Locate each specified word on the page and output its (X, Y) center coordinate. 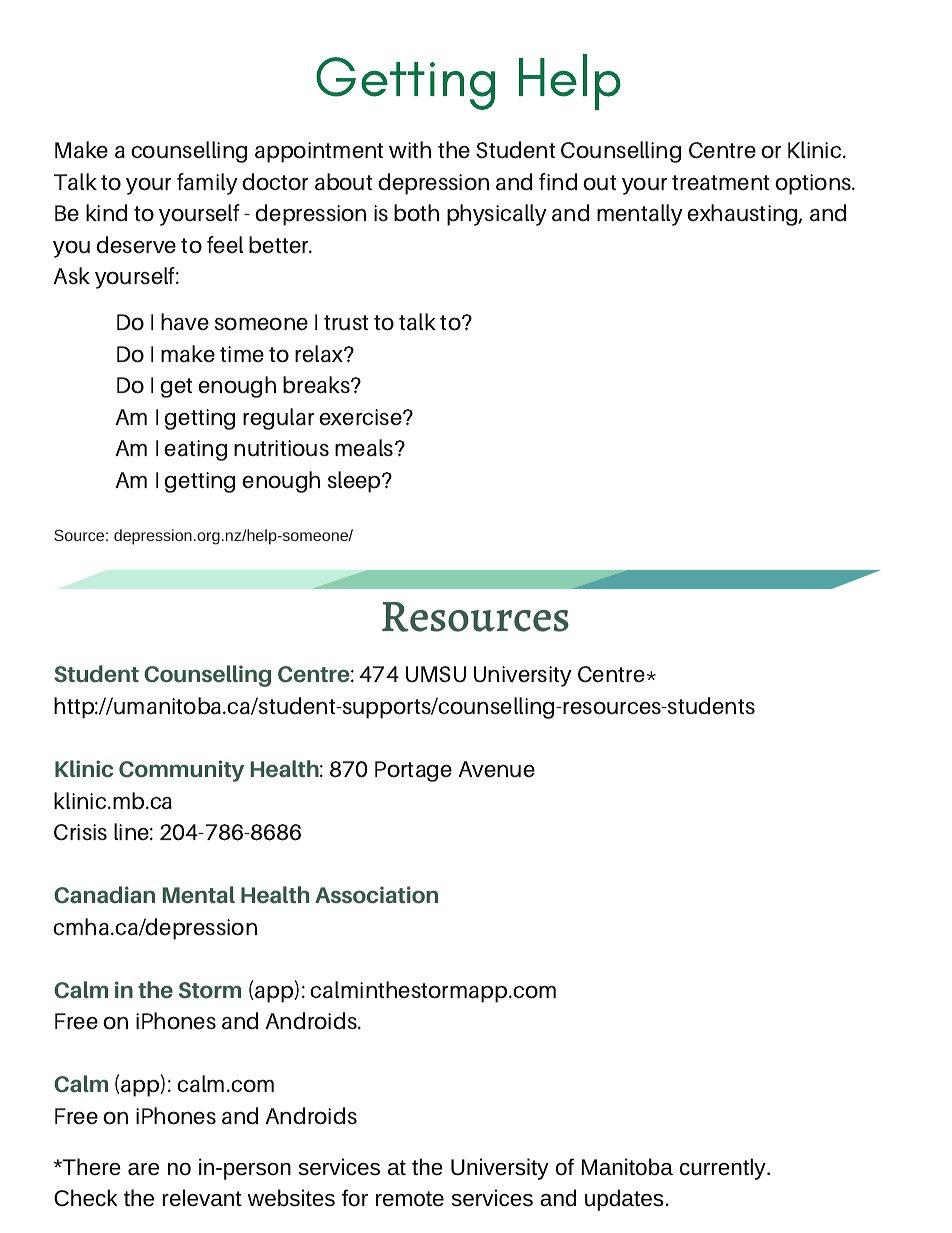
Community (181, 771)
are (143, 1169)
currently (724, 1169)
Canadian (104, 895)
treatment (720, 183)
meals (365, 448)
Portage (413, 771)
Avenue (496, 769)
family (207, 184)
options (814, 184)
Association (376, 895)
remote (410, 1199)
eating (195, 450)
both (416, 213)
